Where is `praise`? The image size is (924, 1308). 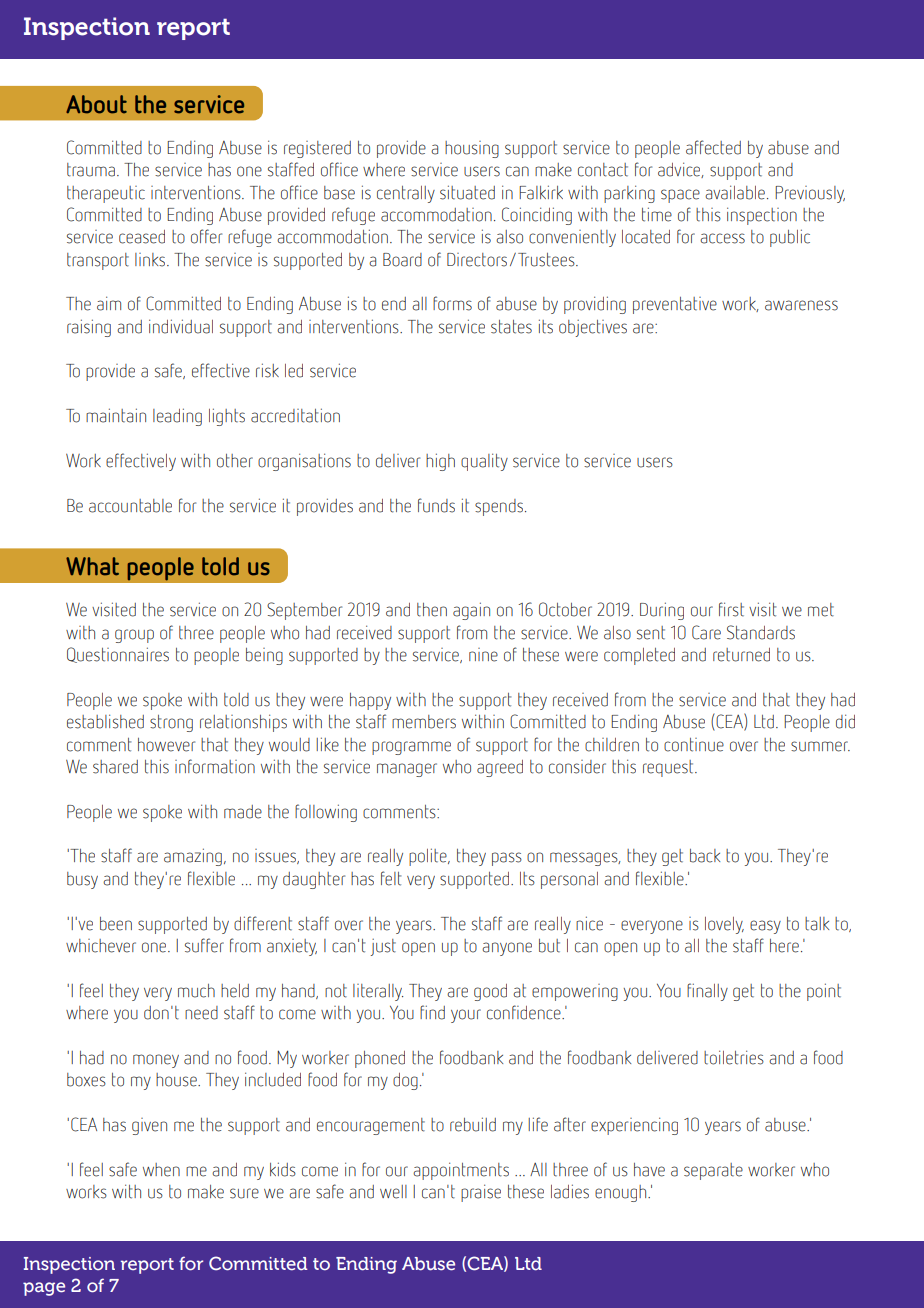 praise is located at coordinates (481, 1193).
